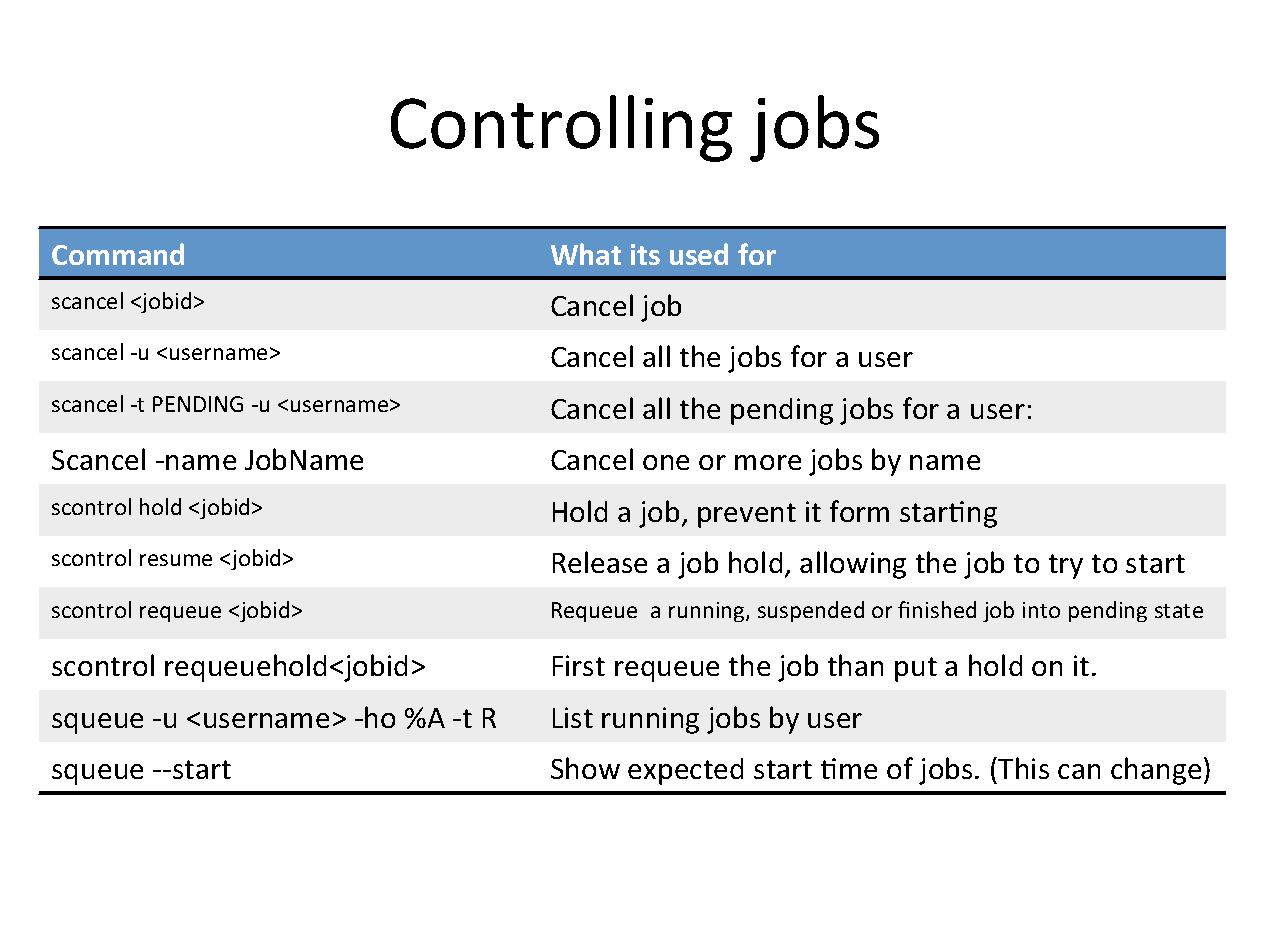 This page has width=1270, height=952. What do you see at coordinates (768, 462) in the page?
I see `more` at bounding box center [768, 462].
